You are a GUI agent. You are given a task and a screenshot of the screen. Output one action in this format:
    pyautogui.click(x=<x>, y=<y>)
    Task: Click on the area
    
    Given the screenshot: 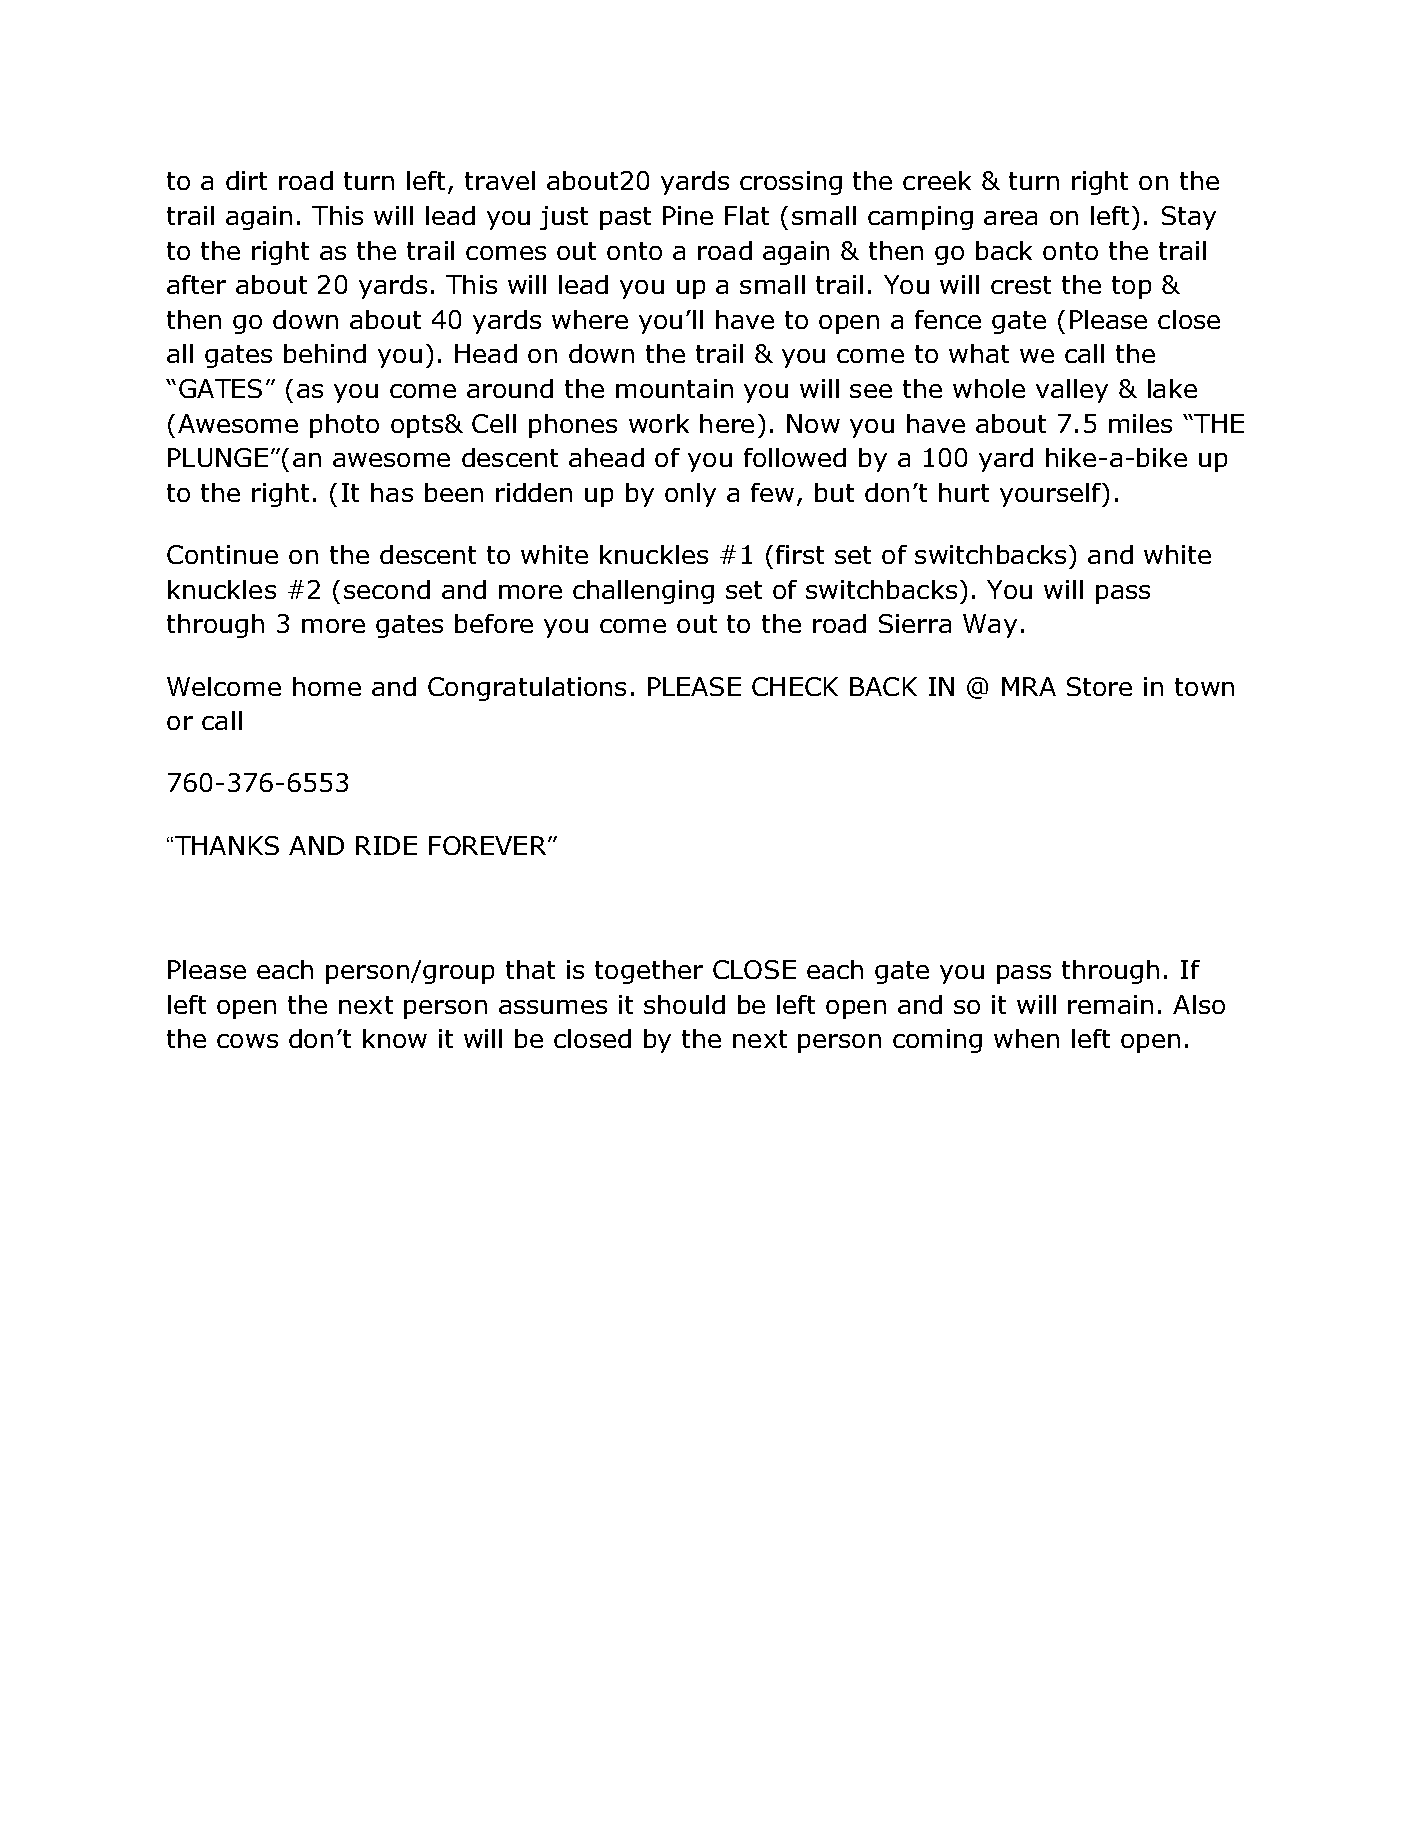 What is the action you would take?
    pyautogui.click(x=1010, y=218)
